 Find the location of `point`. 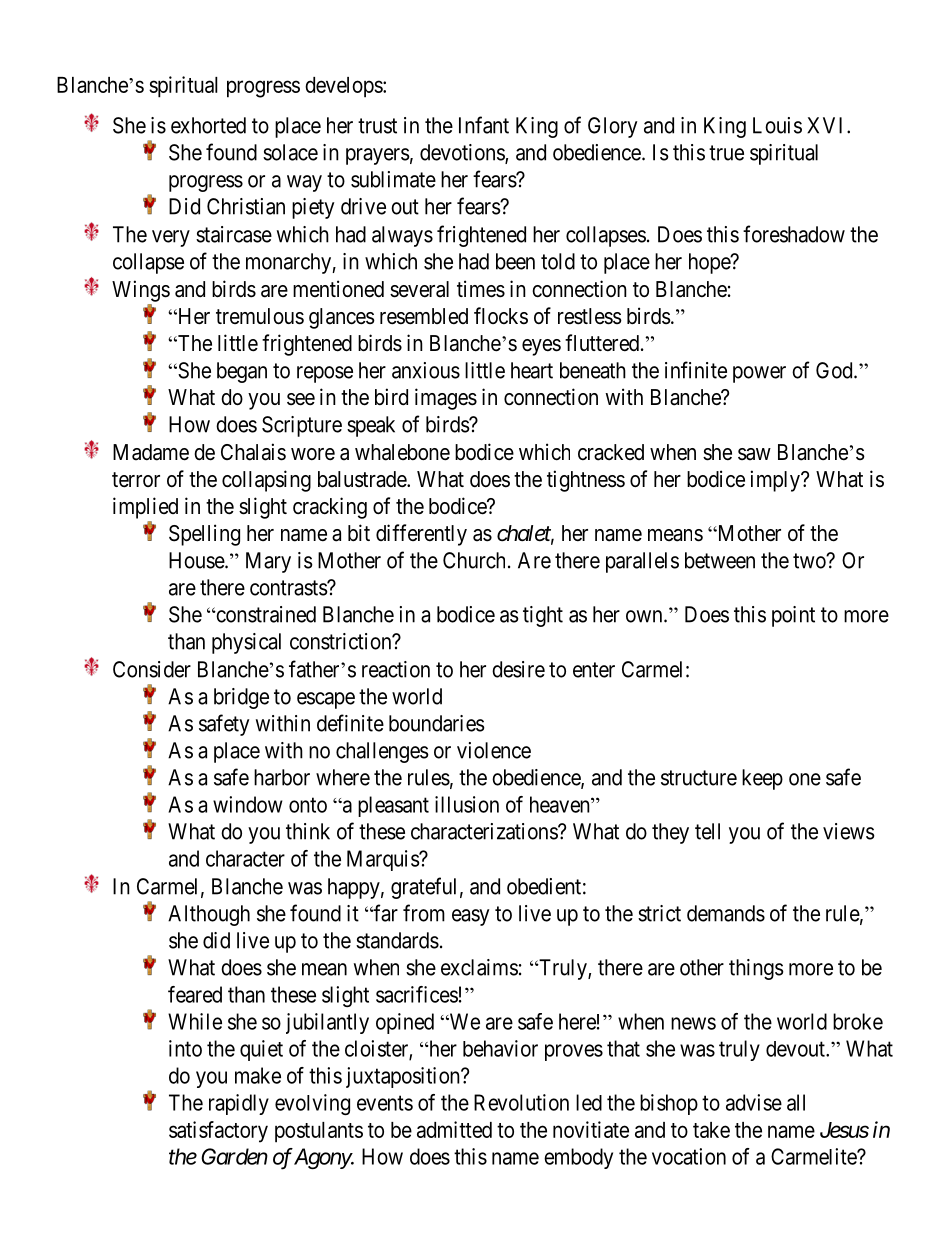

point is located at coordinates (793, 616).
